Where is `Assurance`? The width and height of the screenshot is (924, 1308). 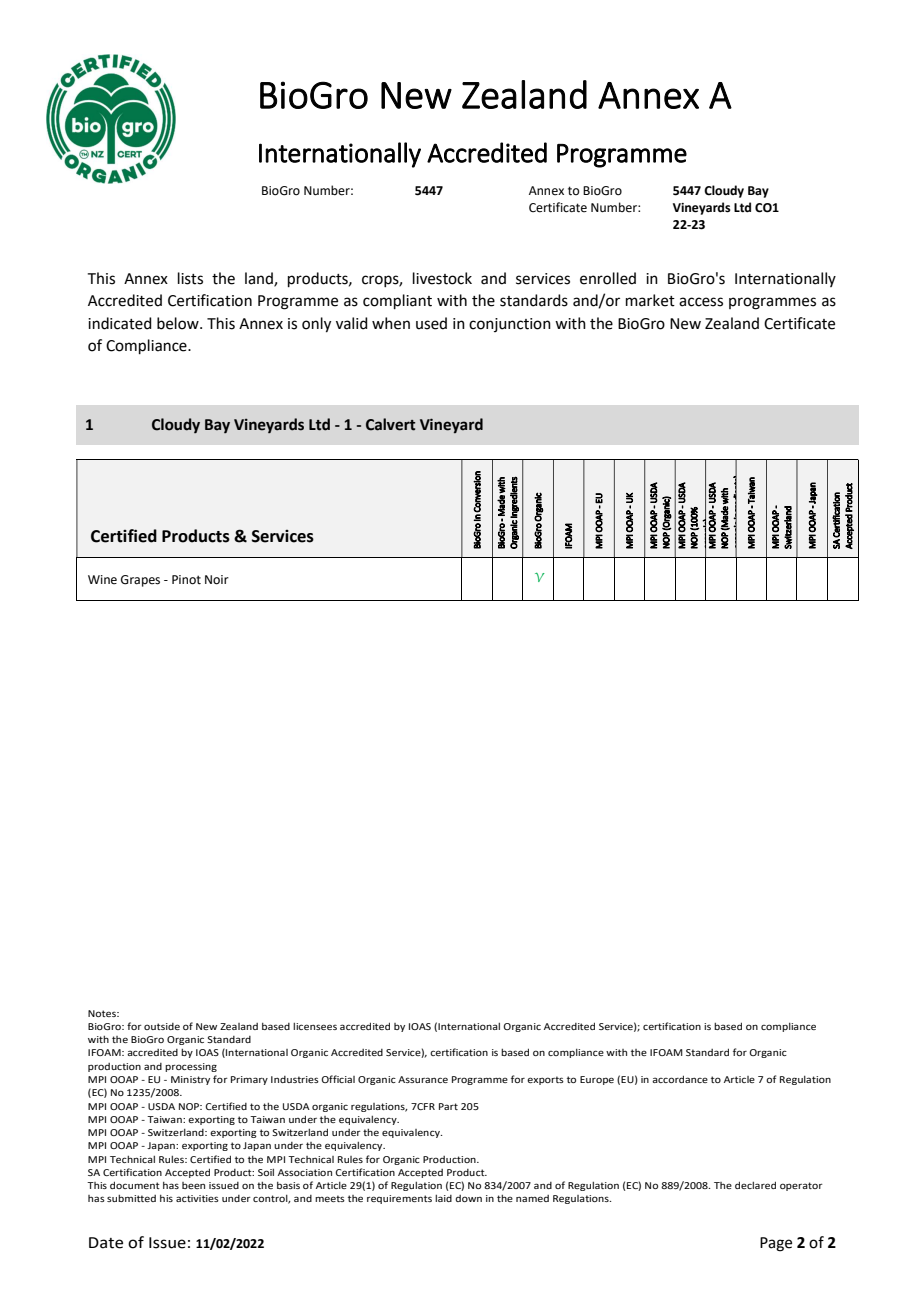 Assurance is located at coordinates (423, 1079).
